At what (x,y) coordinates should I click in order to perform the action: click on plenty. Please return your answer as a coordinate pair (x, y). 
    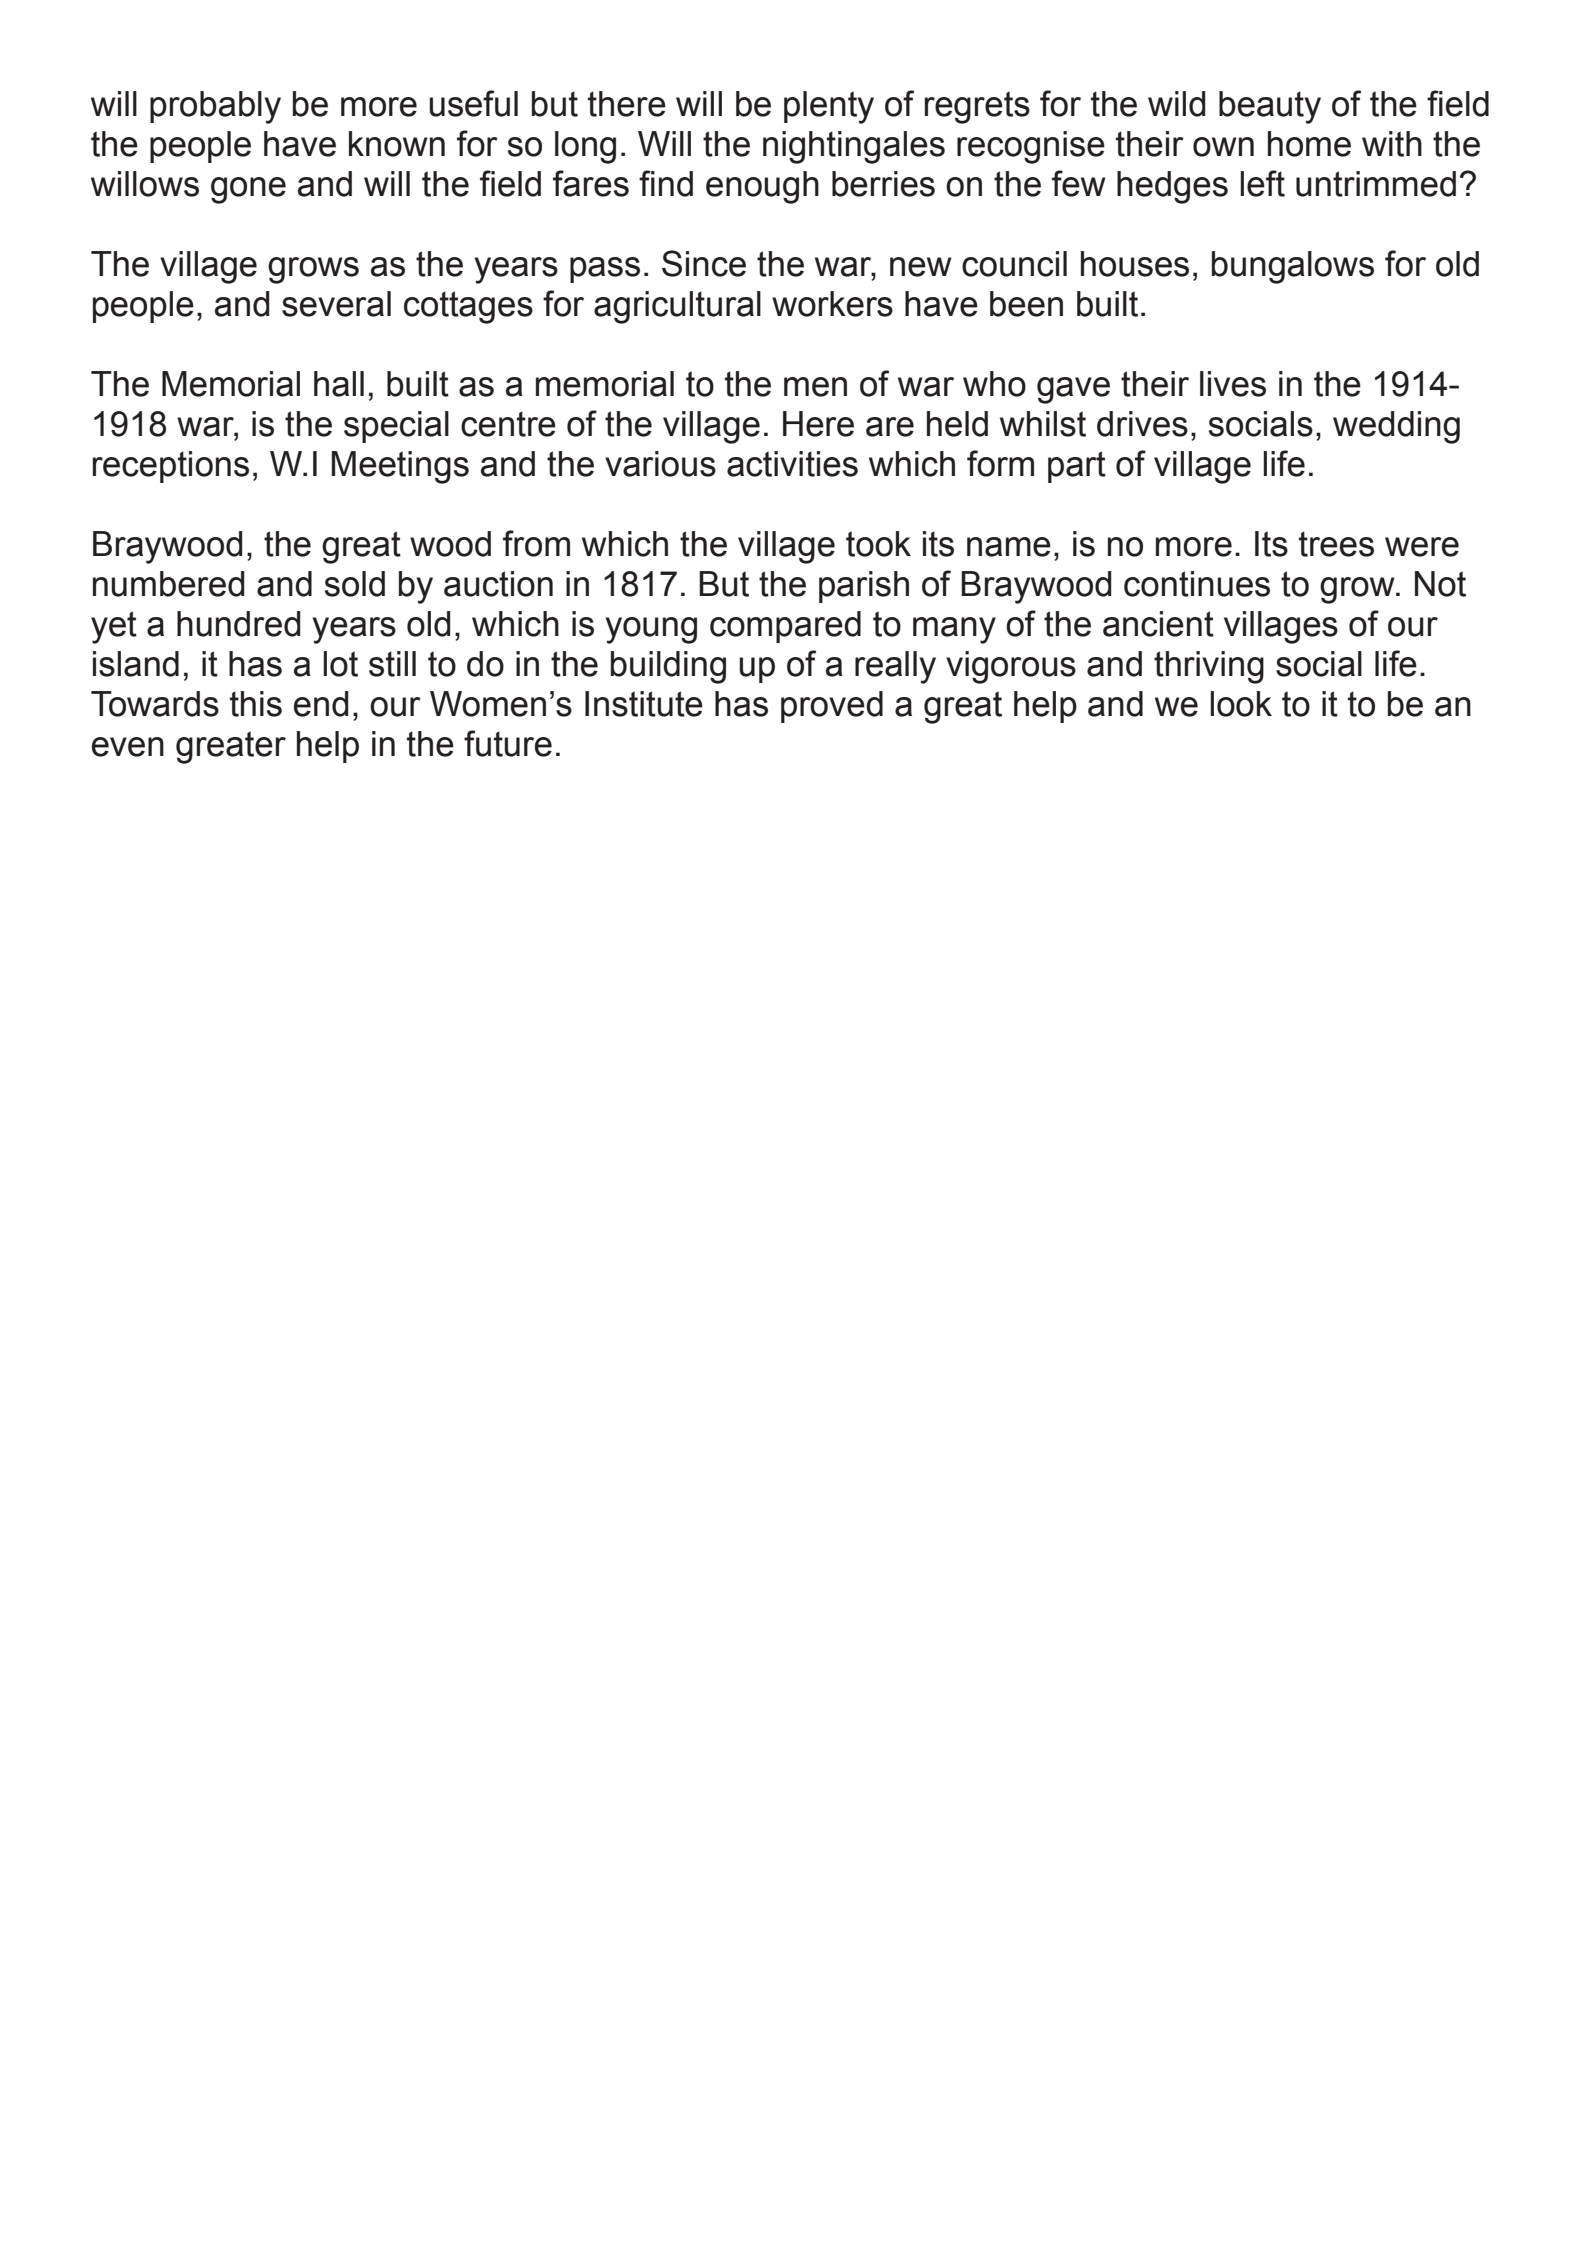
    Looking at the image, I should click on (829, 107).
